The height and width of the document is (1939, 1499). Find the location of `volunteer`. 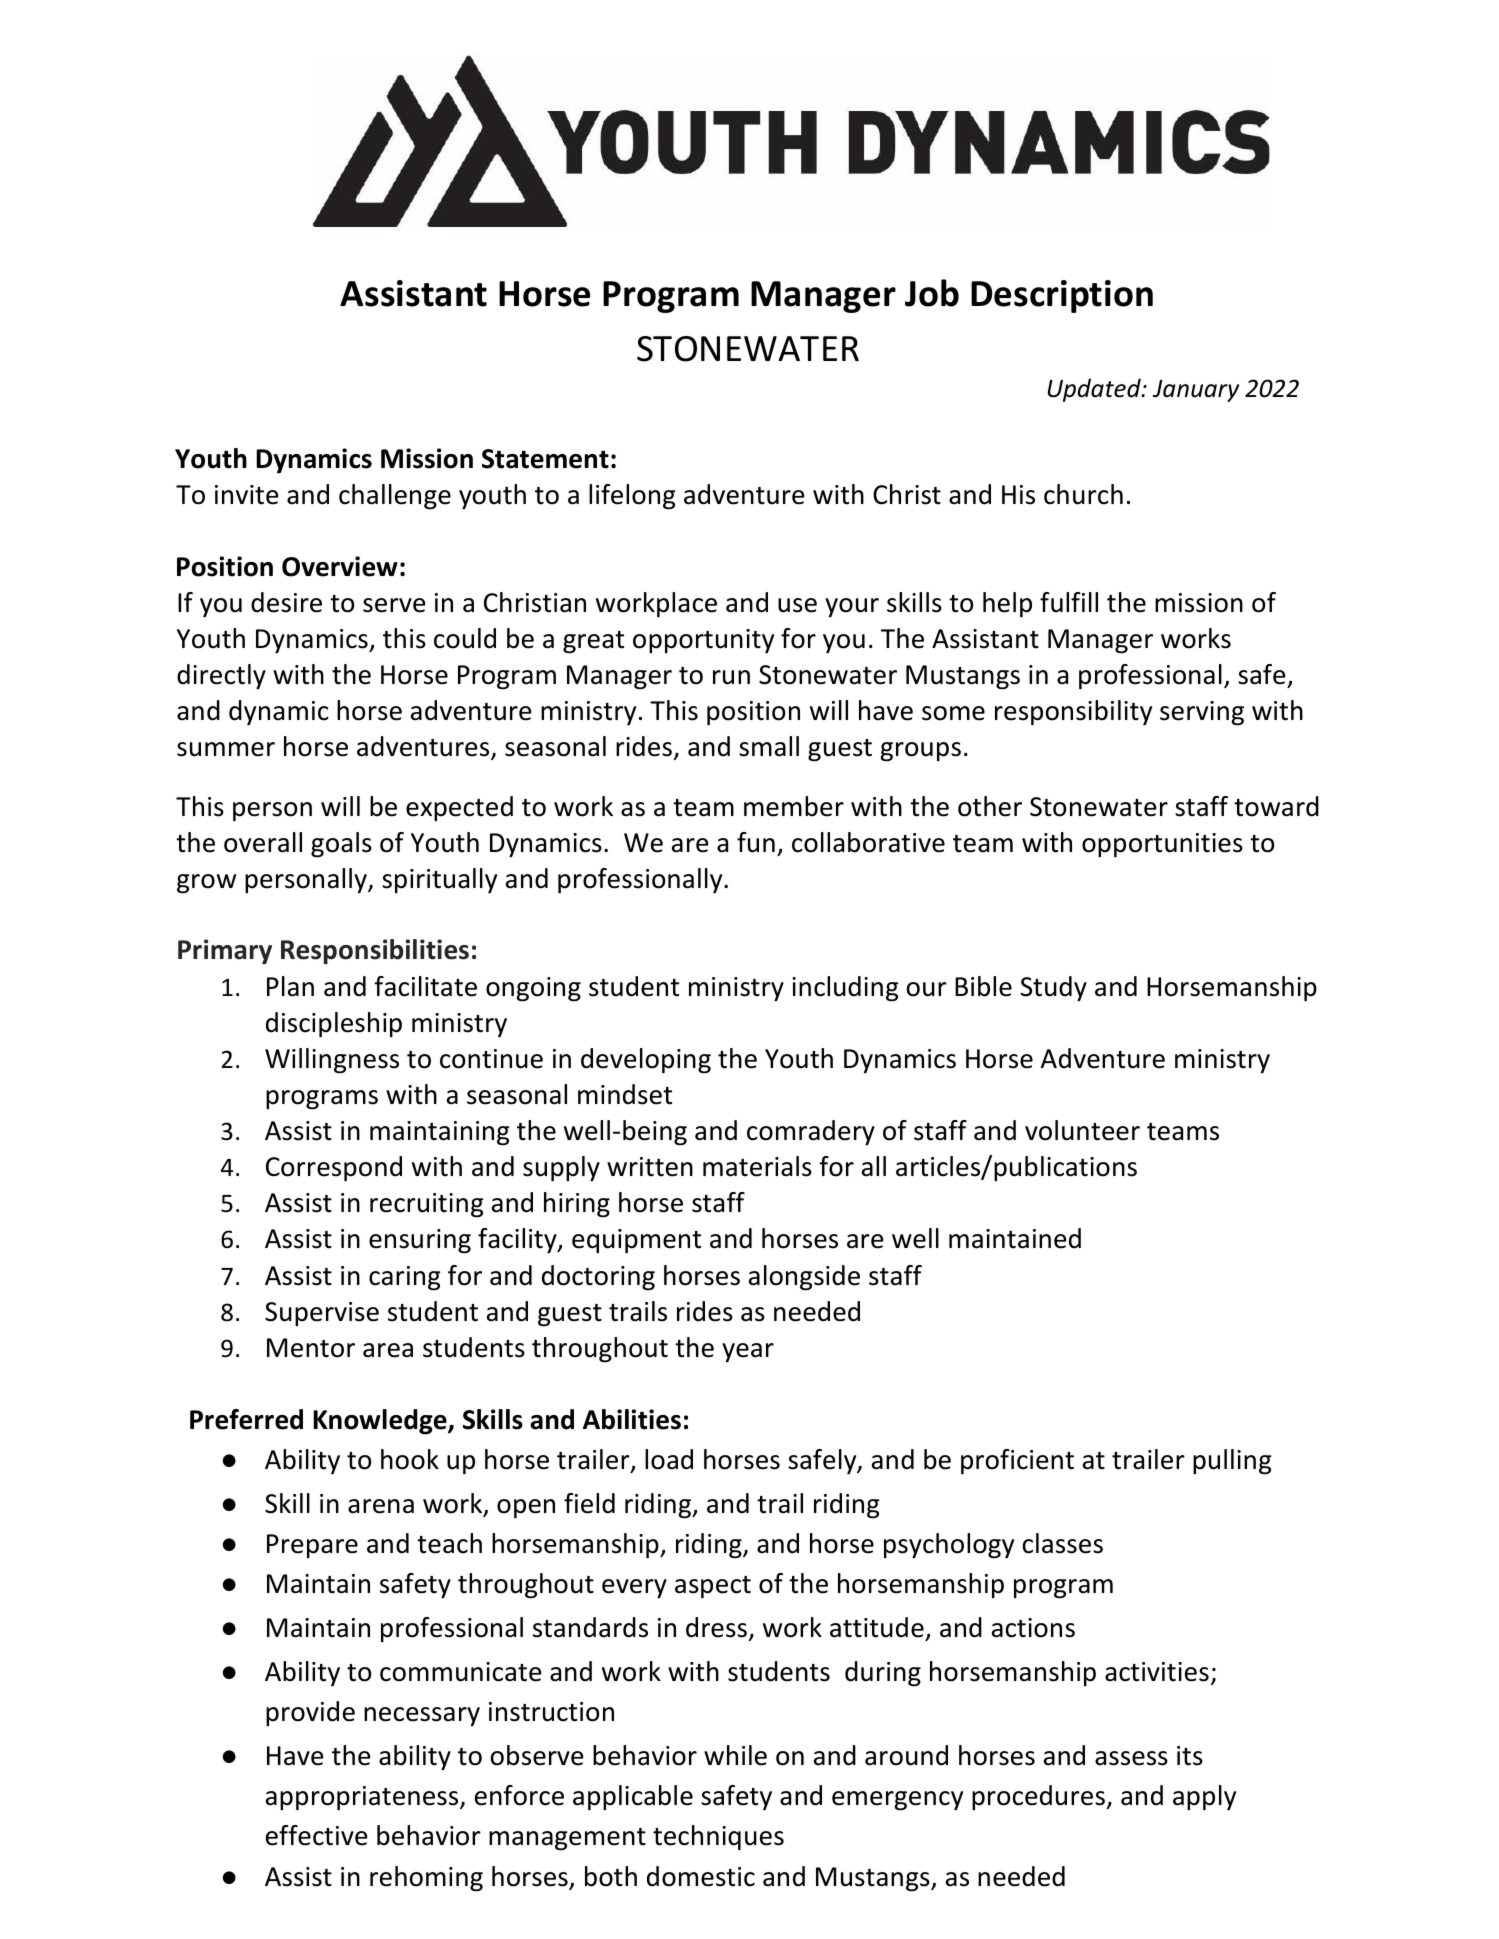

volunteer is located at coordinates (1082, 1130).
